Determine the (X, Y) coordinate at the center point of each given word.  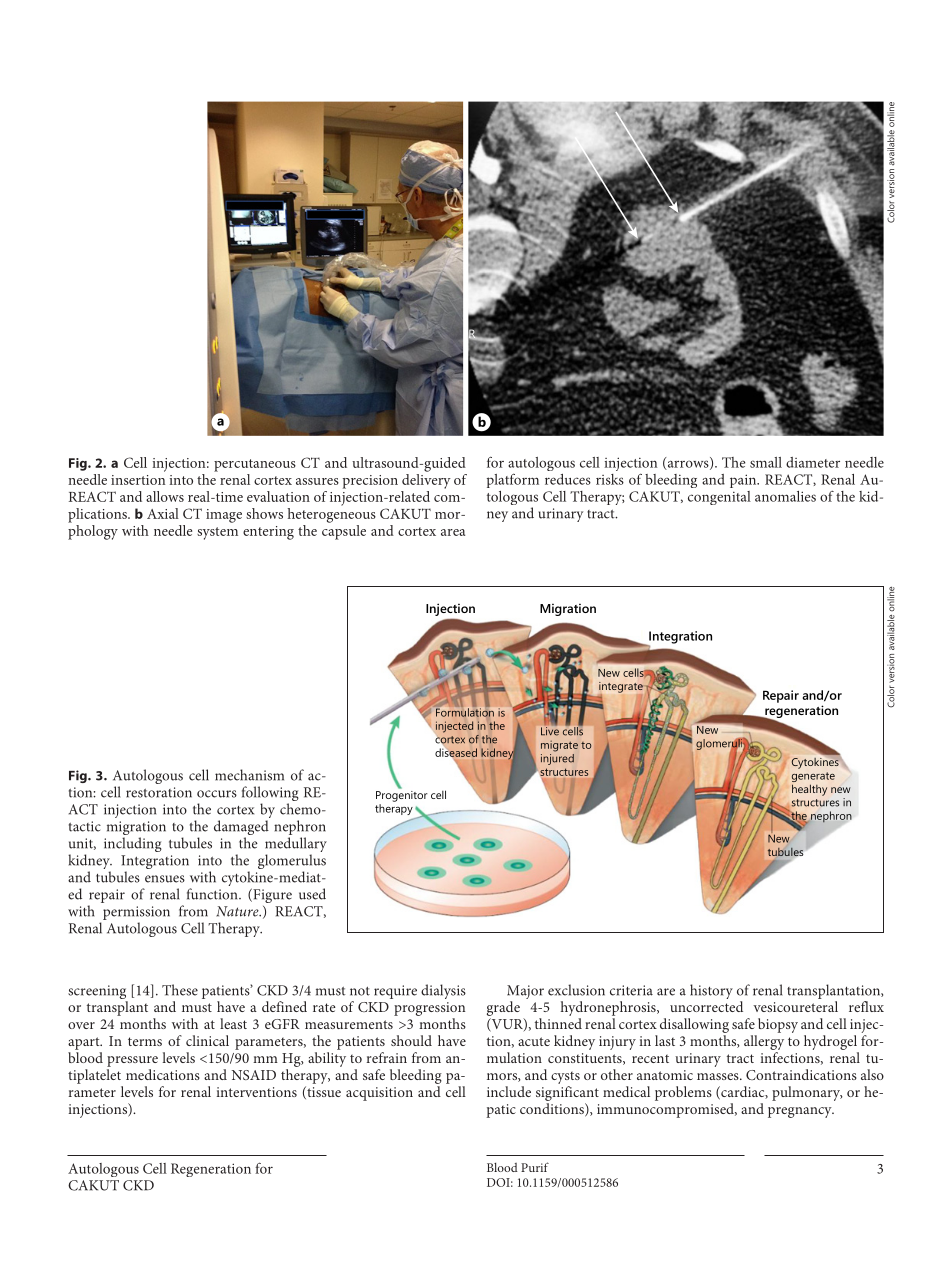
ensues (165, 879)
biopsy (778, 1025)
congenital (719, 498)
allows (165, 496)
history (711, 991)
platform (513, 480)
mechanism (249, 775)
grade (503, 1008)
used (312, 894)
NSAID (254, 1075)
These (180, 990)
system (217, 533)
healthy (809, 790)
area (453, 532)
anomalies (785, 496)
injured (557, 758)
